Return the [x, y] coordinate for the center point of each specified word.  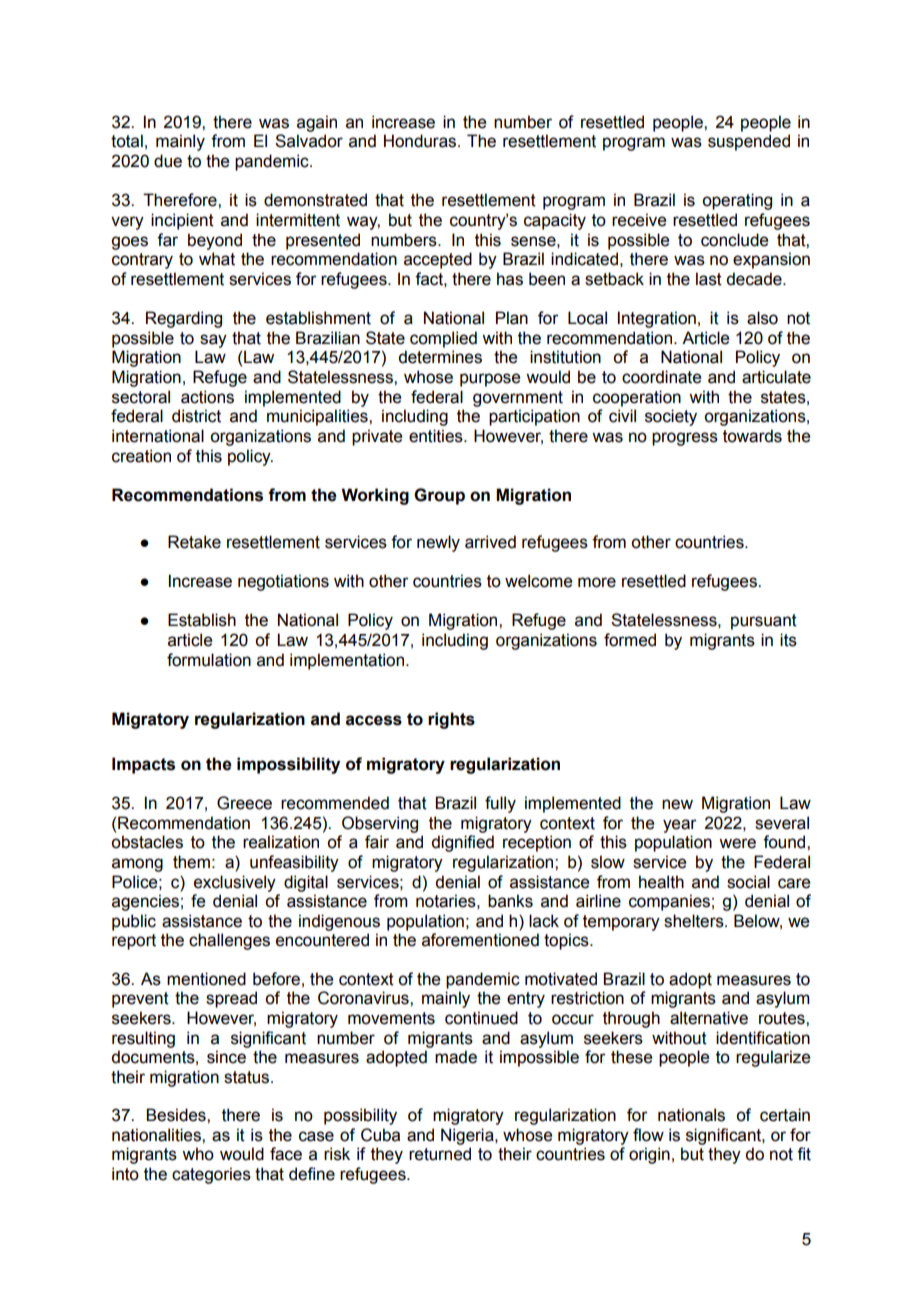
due [168, 161]
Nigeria [468, 1136]
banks [510, 901]
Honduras [420, 141]
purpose [490, 380]
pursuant [764, 622]
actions [207, 397]
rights [451, 720]
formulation [209, 660]
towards [752, 436]
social [748, 882]
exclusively [235, 883]
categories [211, 1175]
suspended [749, 142]
